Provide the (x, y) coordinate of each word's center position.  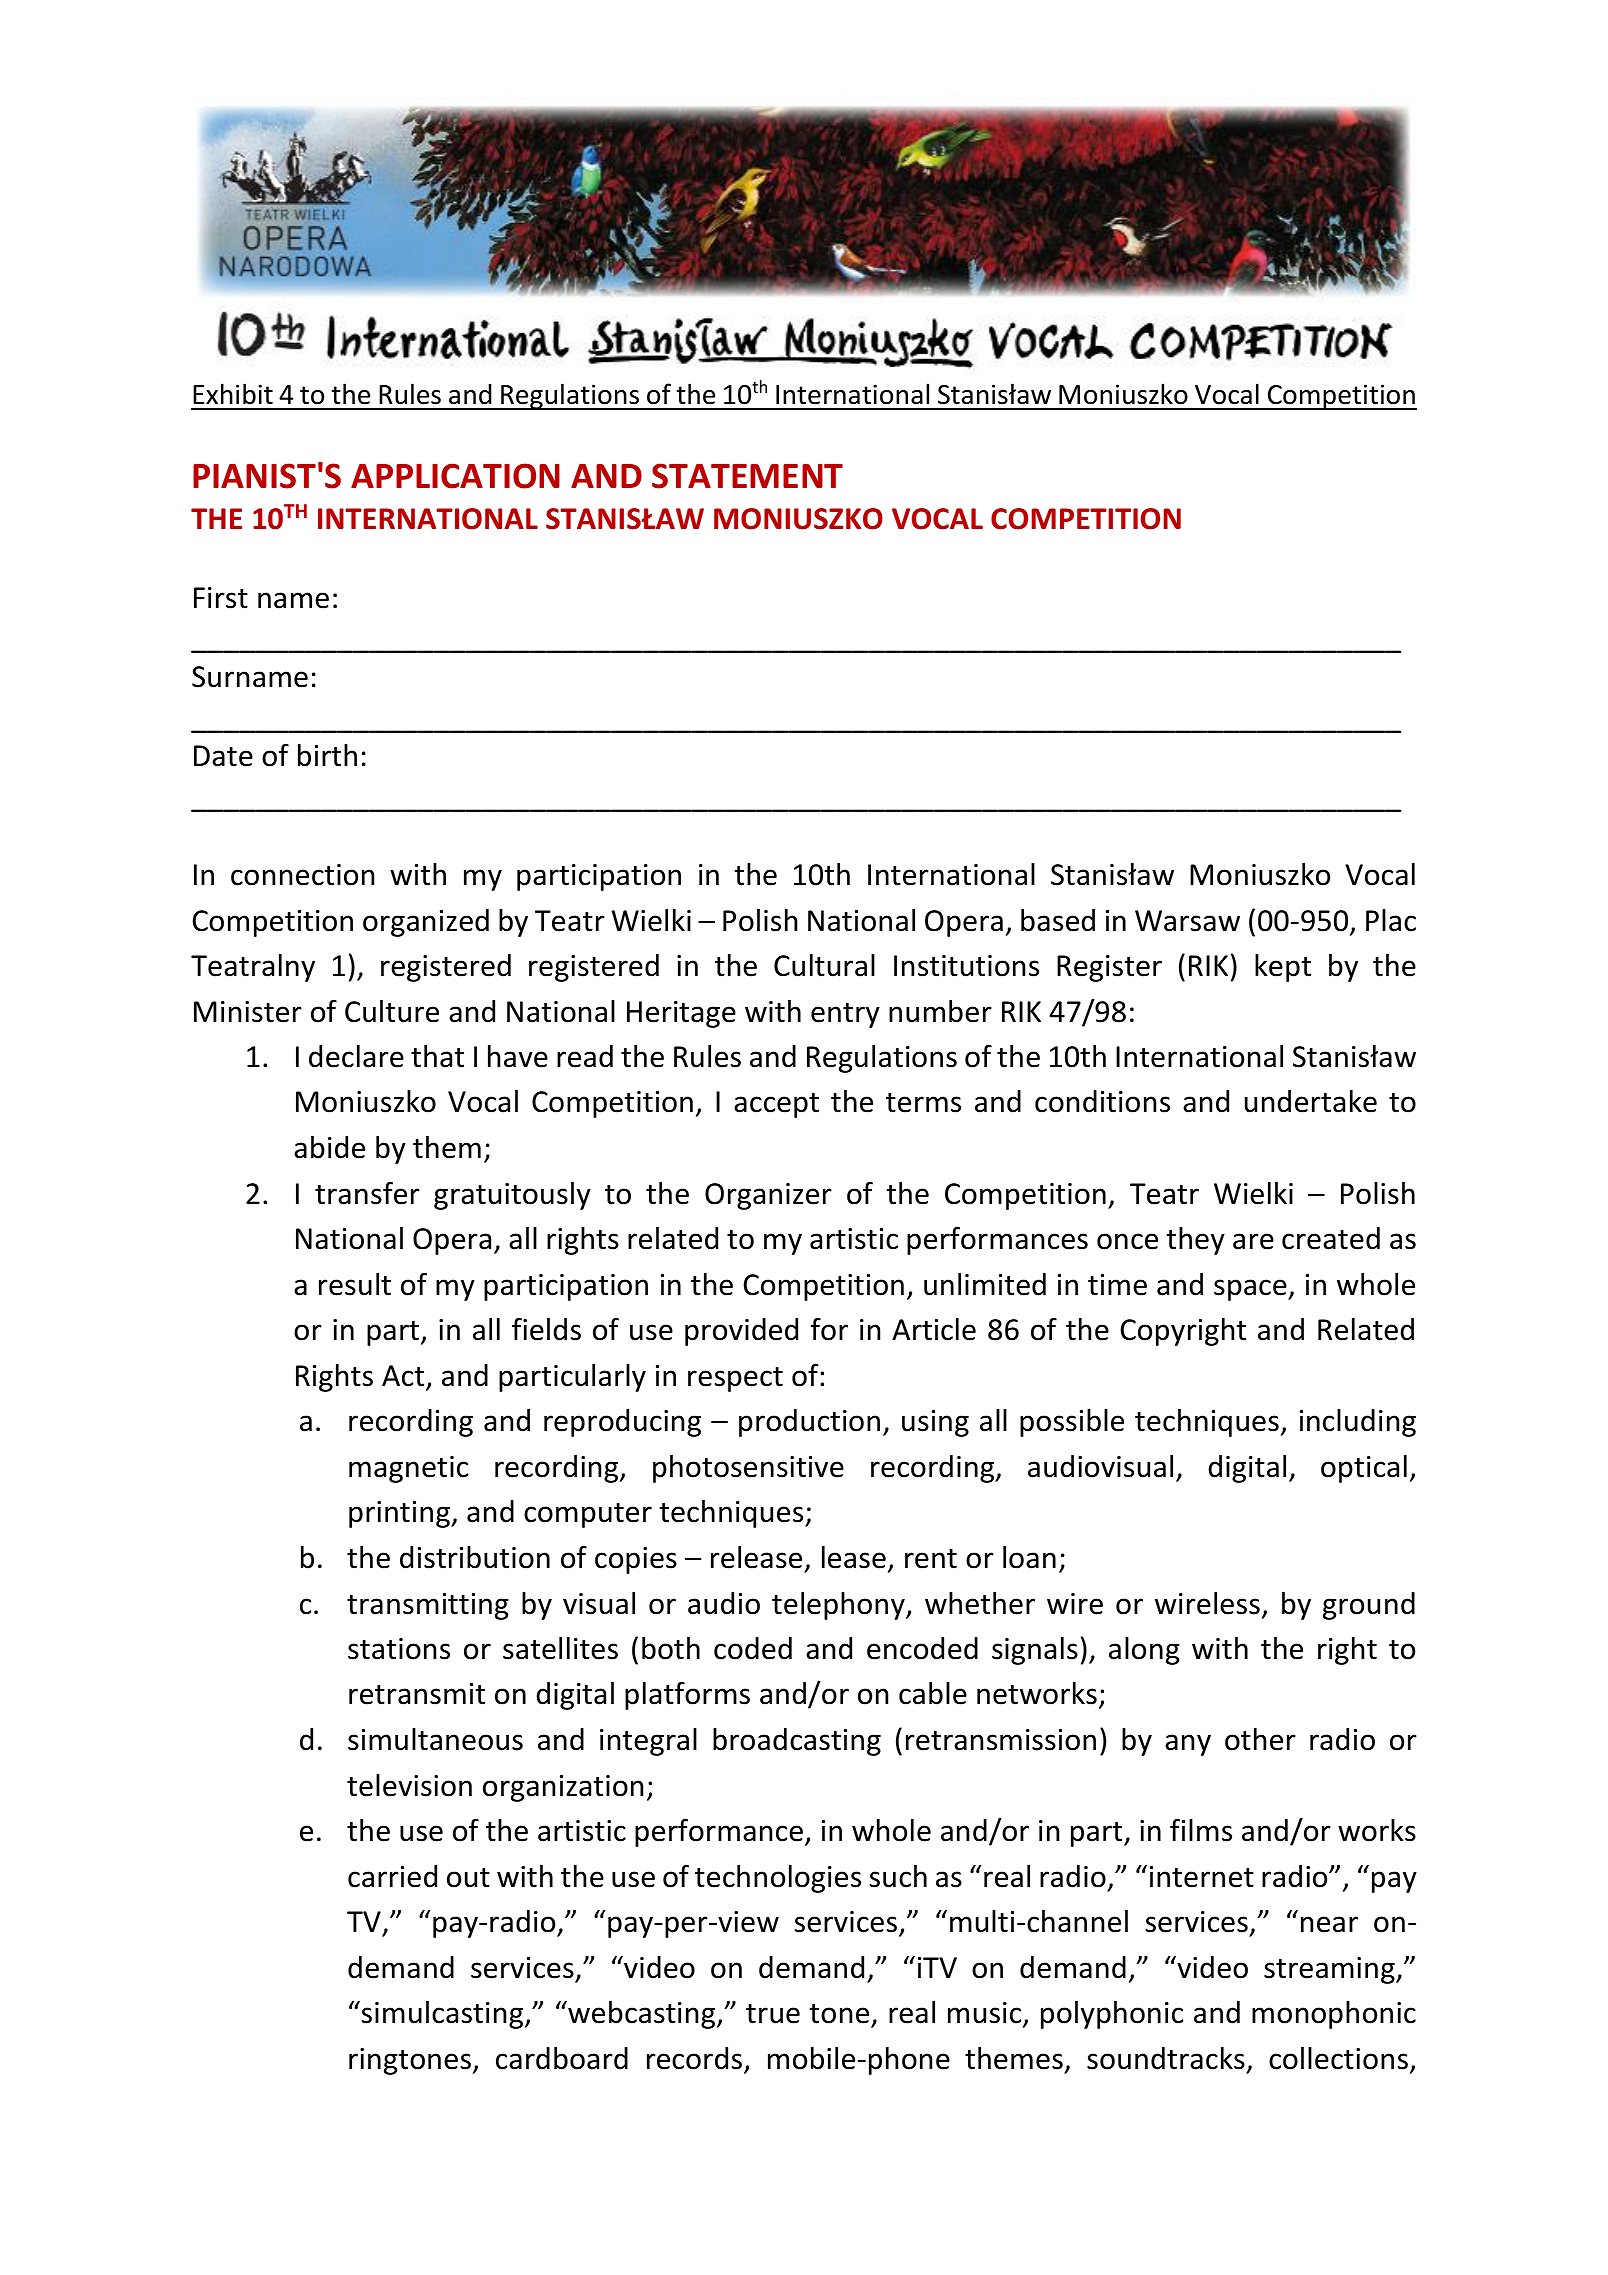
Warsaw (1187, 921)
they (1196, 1241)
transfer (367, 1193)
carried (392, 1876)
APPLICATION (455, 476)
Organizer (768, 1196)
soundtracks (1166, 2058)
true (773, 2014)
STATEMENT (747, 476)
